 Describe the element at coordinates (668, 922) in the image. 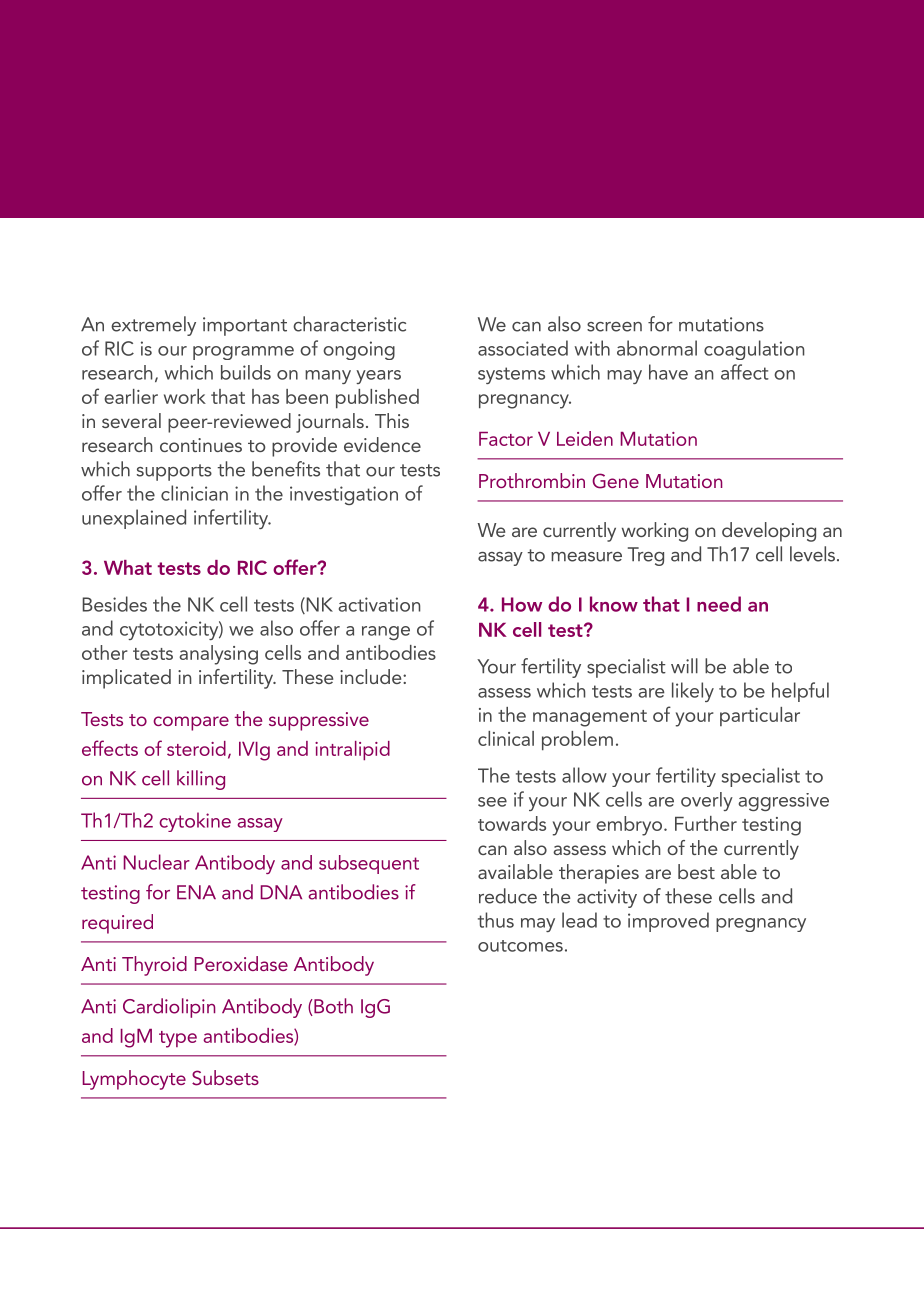

I see `improved` at that location.
